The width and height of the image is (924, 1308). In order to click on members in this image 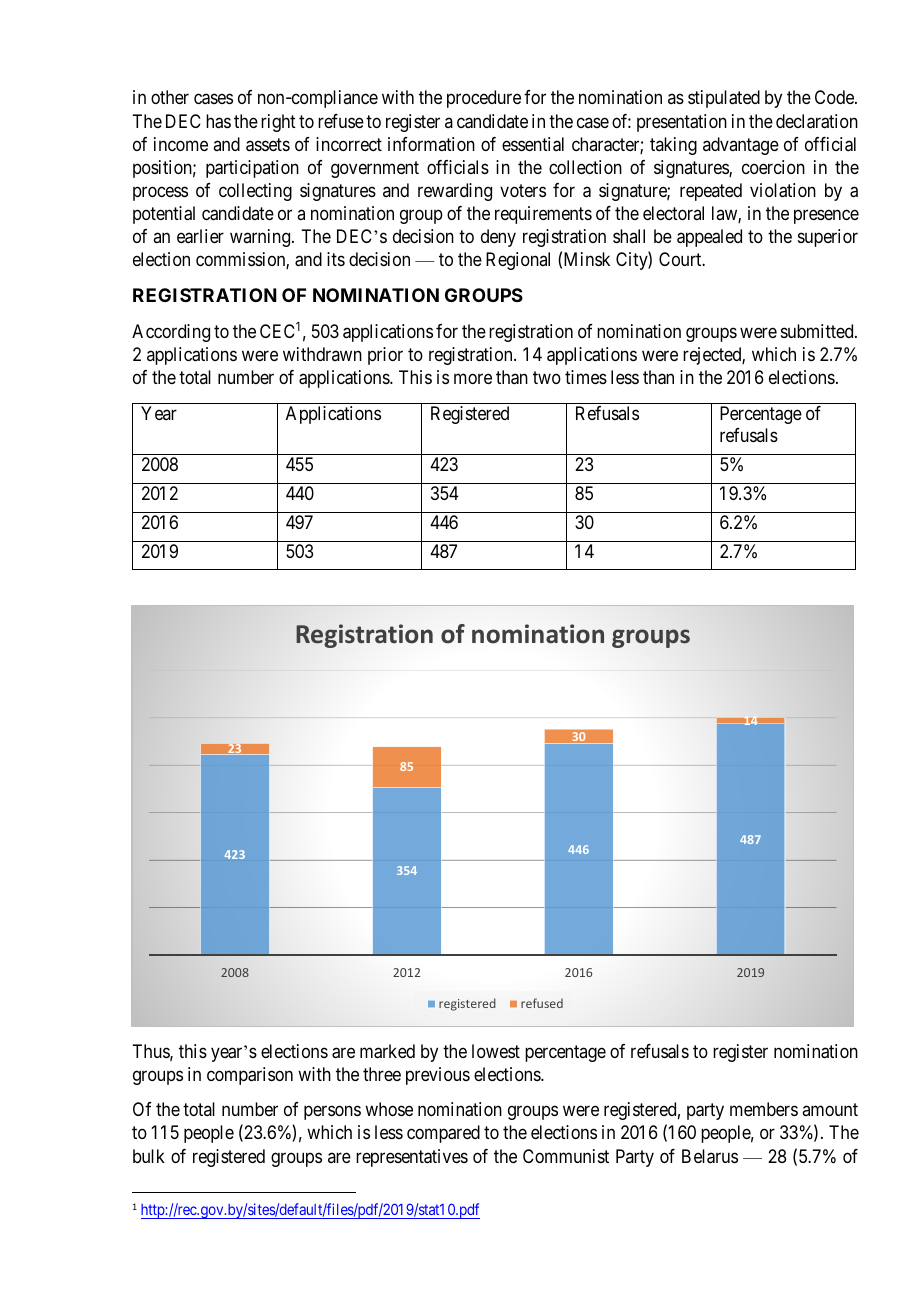, I will do `click(764, 1109)`.
